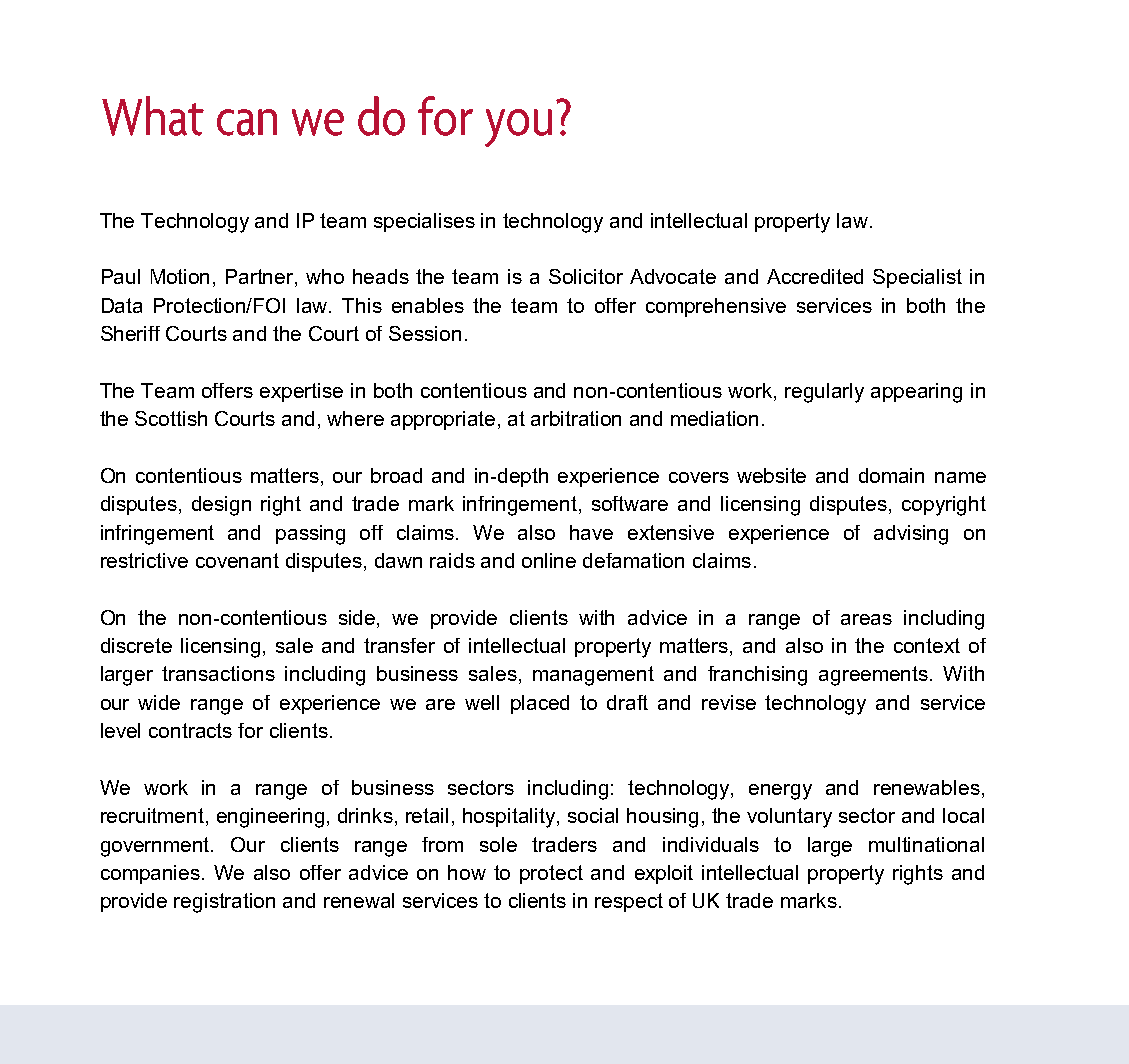 This image has width=1129, height=1064. I want to click on you, so click(518, 128).
